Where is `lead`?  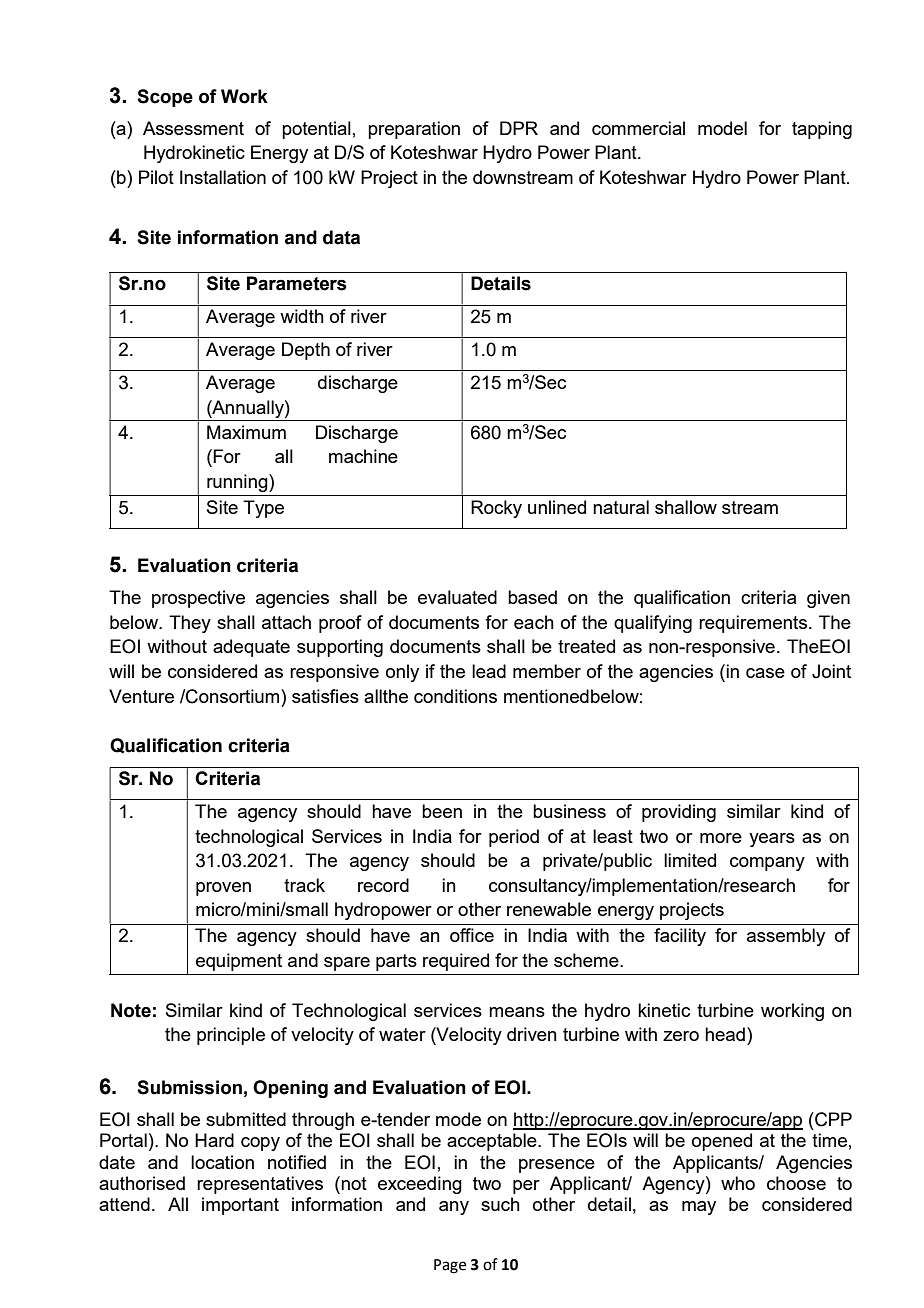 lead is located at coordinates (489, 671).
